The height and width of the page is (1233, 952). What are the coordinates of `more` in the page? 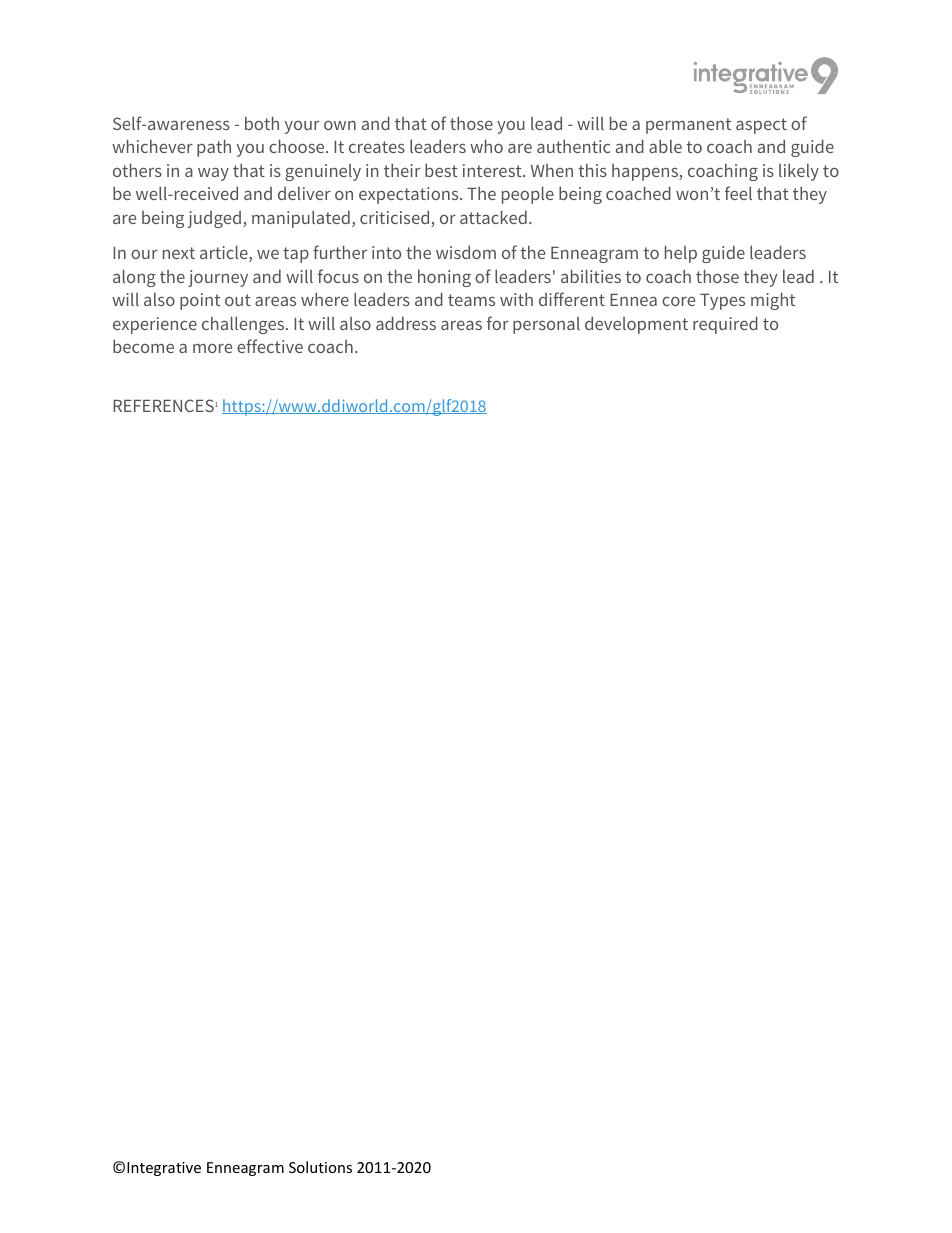 It's located at (212, 348).
